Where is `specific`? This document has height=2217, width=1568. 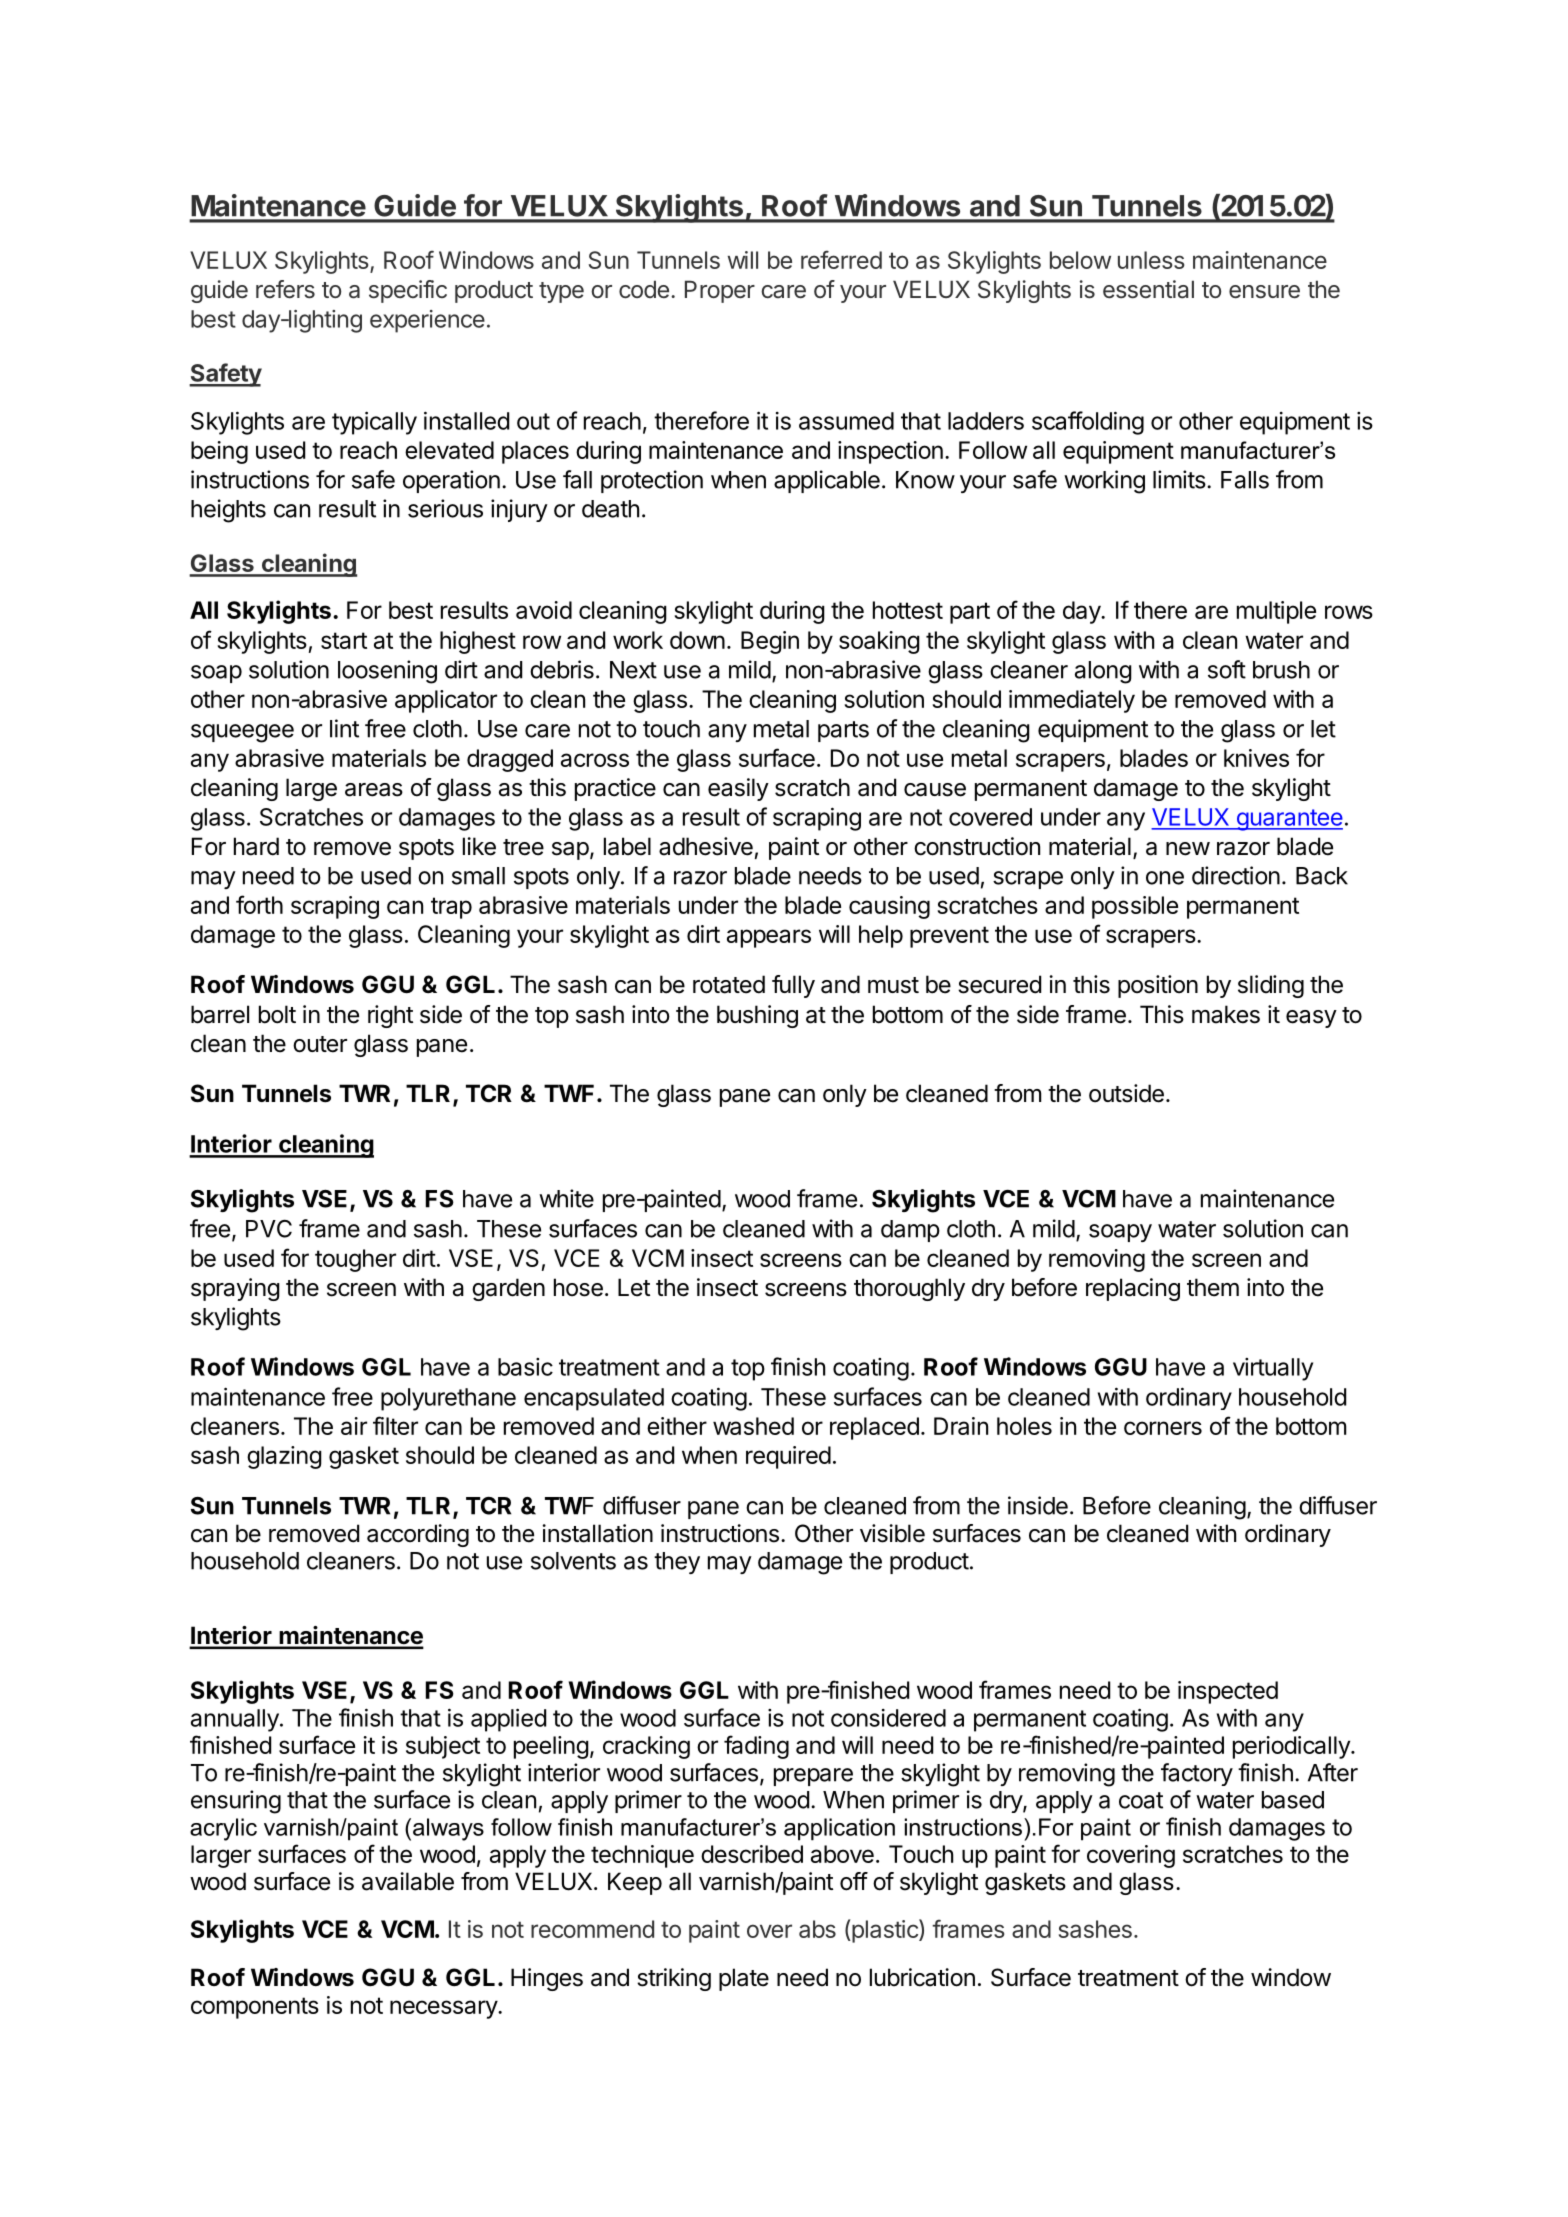
specific is located at coordinates (408, 291).
